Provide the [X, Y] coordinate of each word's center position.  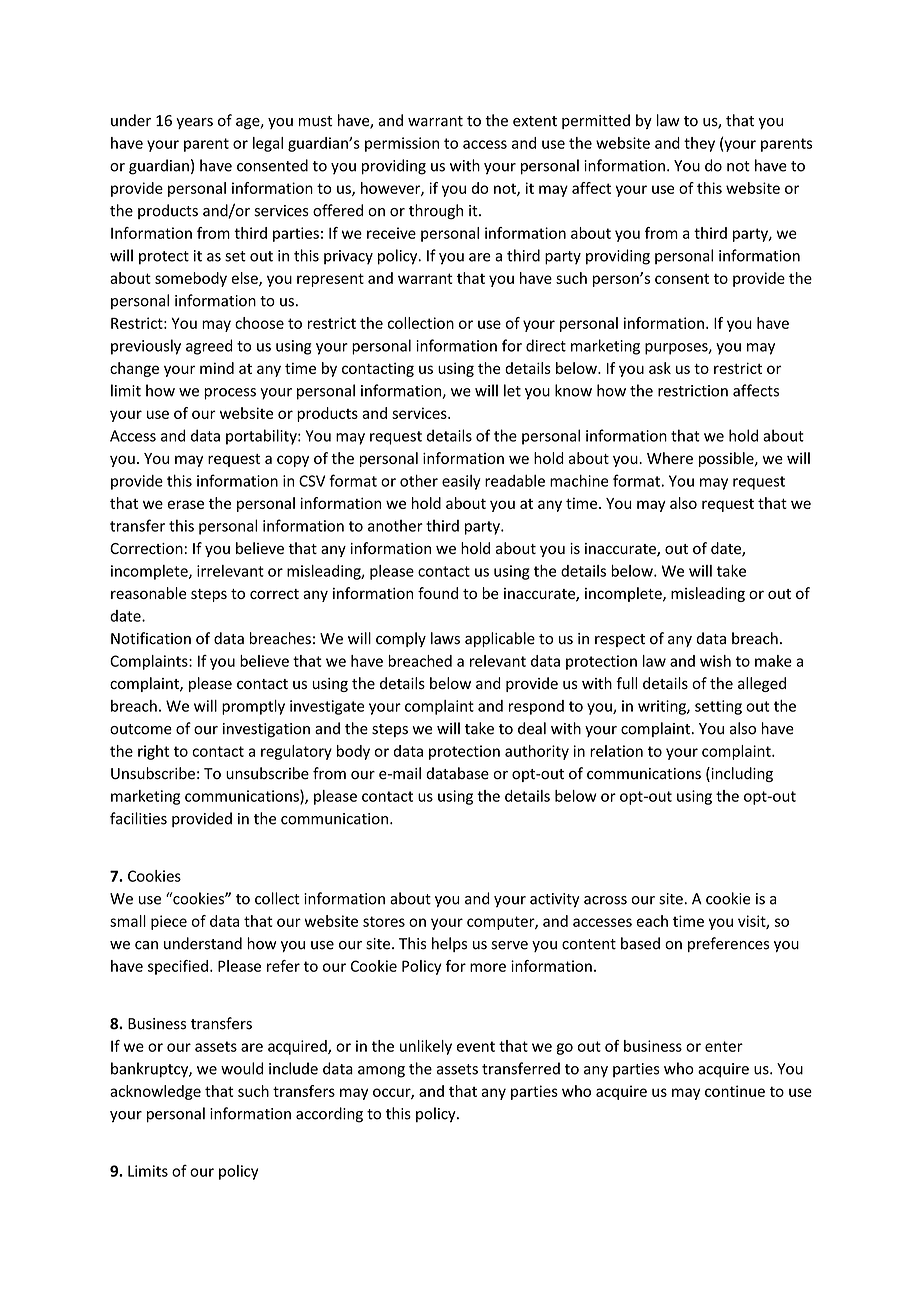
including [741, 774]
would [242, 1068]
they [699, 144]
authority [537, 752]
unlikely [426, 1047]
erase [186, 504]
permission [402, 144]
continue [735, 1091]
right [153, 752]
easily [461, 482]
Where [670, 458]
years [194, 123]
